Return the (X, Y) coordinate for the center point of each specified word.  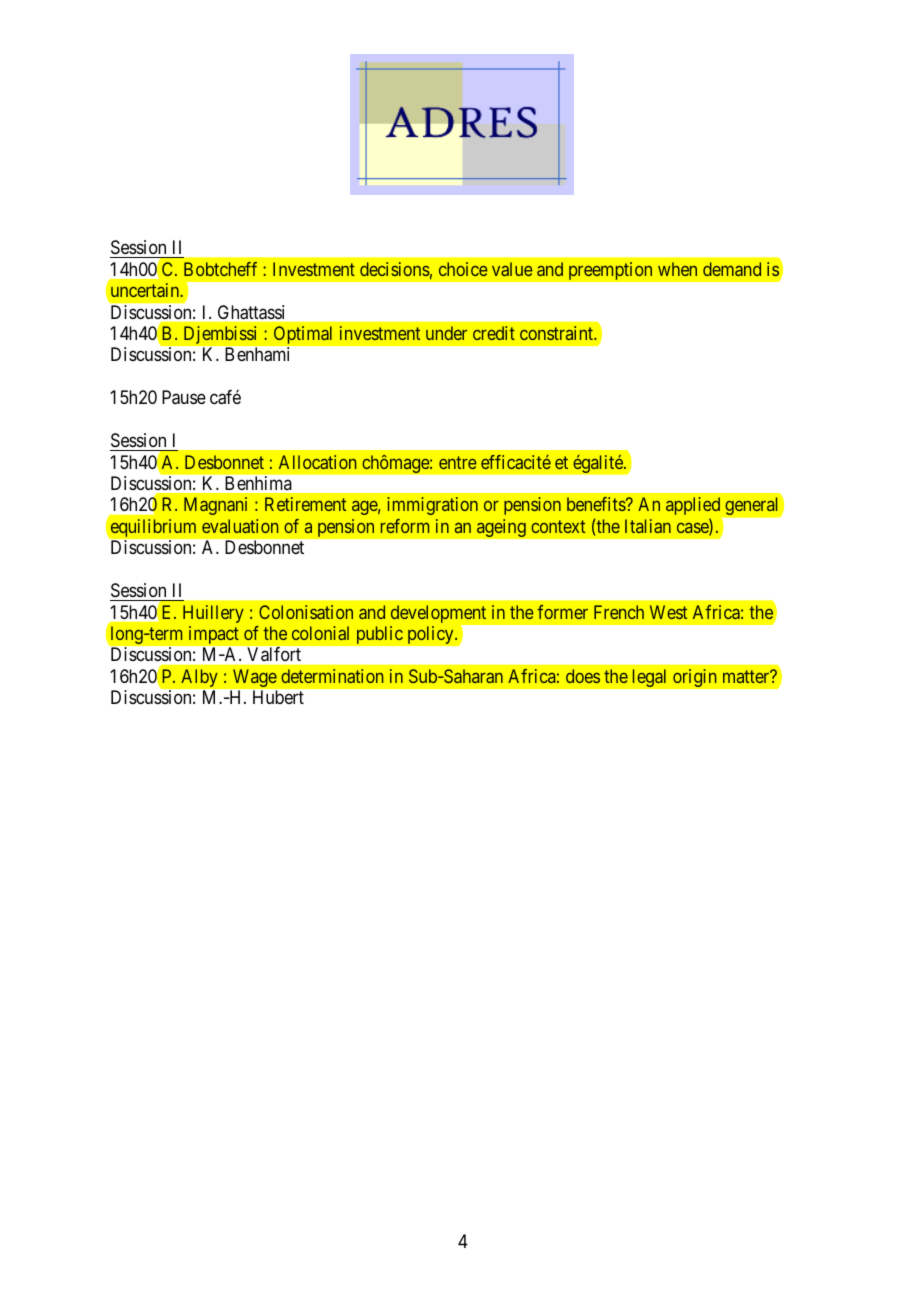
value (512, 269)
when (677, 269)
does (583, 676)
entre (458, 462)
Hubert (278, 697)
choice (463, 269)
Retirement (305, 504)
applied (693, 506)
